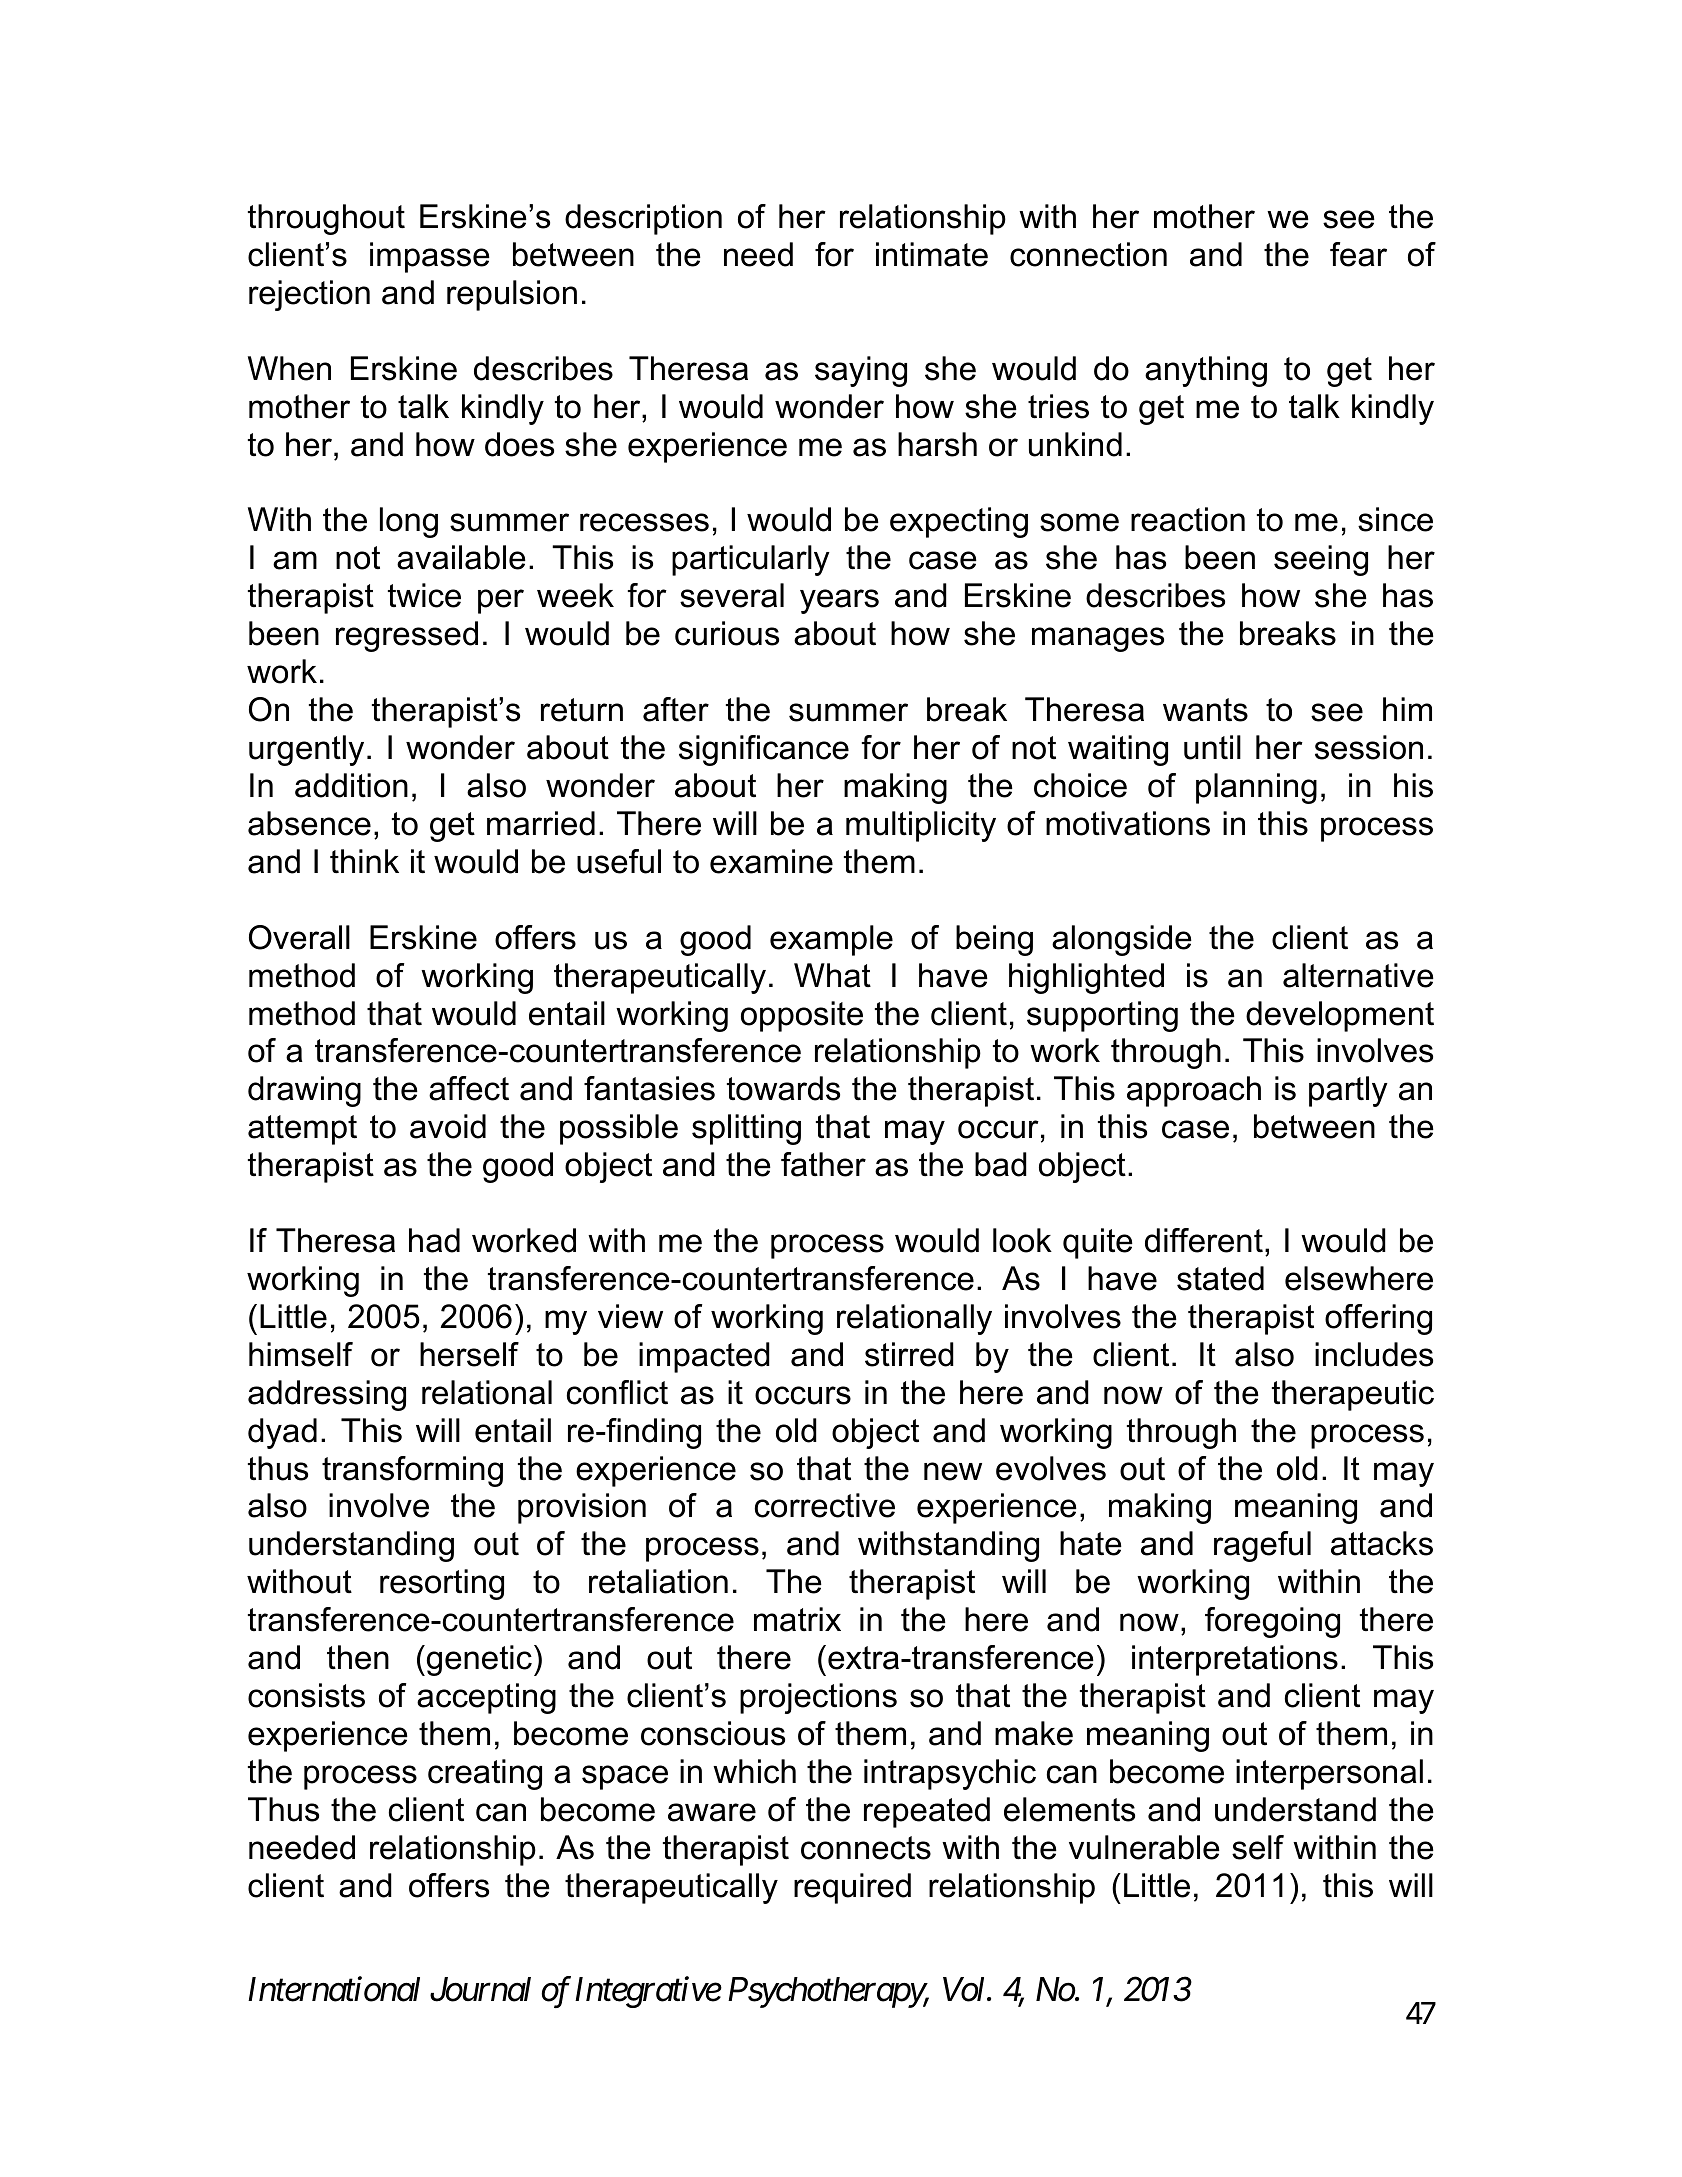 This screenshot has height=2177, width=1682. What do you see at coordinates (480, 1989) in the screenshot?
I see `Journal` at bounding box center [480, 1989].
